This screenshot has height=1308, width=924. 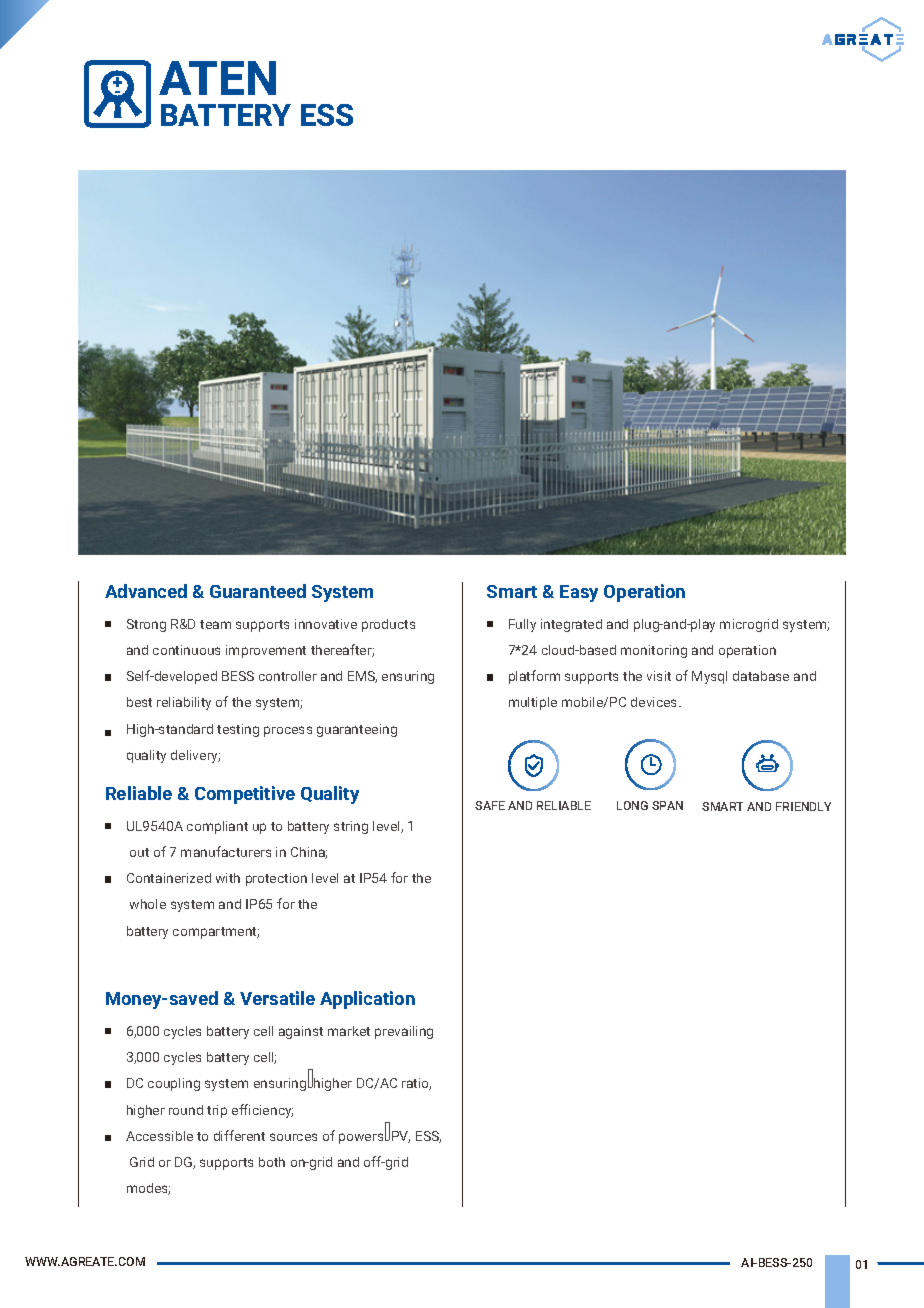 I want to click on Easy, so click(x=579, y=593).
